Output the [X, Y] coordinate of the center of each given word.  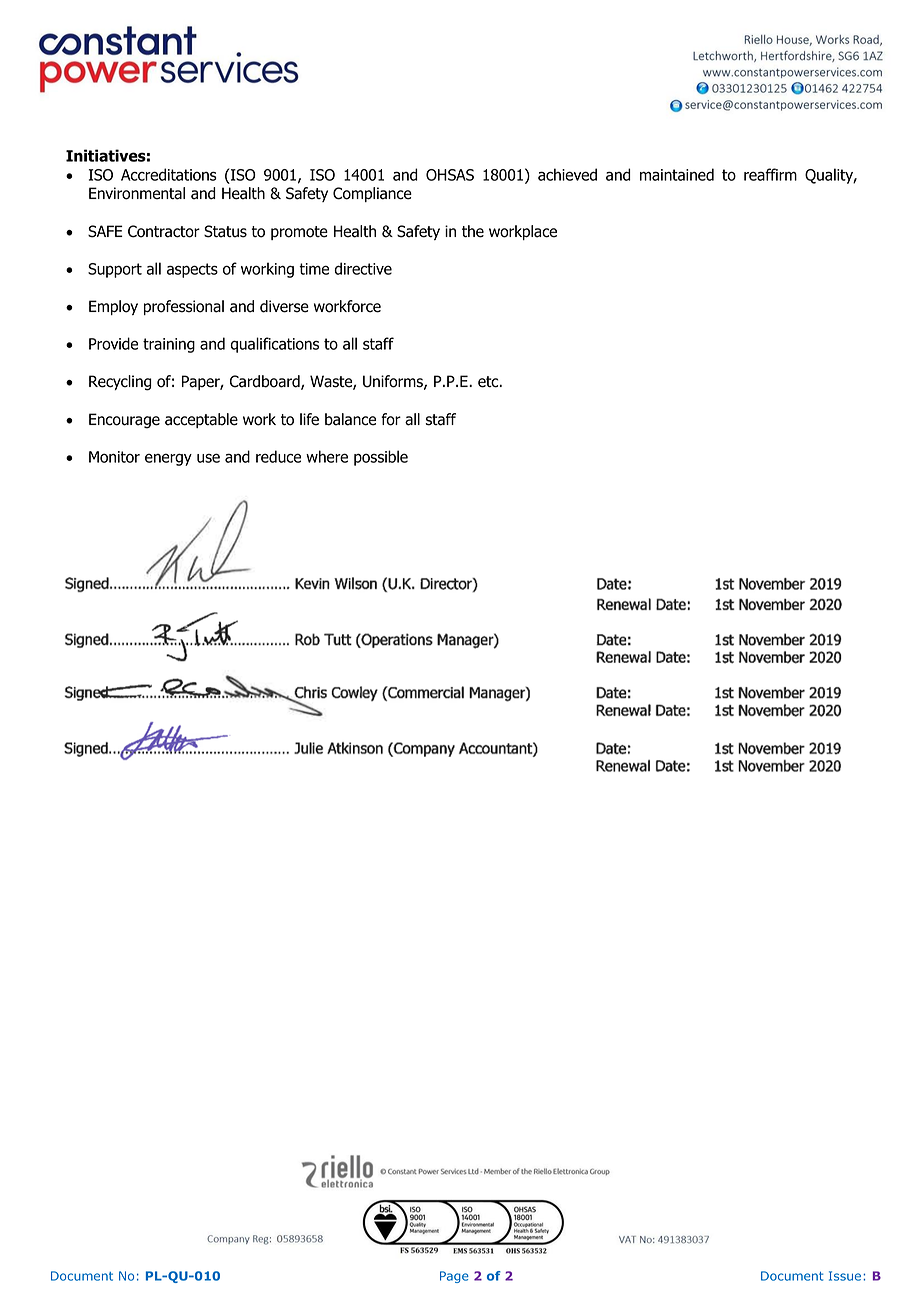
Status [225, 231]
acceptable [201, 420]
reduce [278, 456]
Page [454, 1277]
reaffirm [770, 174]
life [309, 419]
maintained [677, 174]
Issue [846, 1276]
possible [381, 458]
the [473, 231]
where [327, 456]
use [208, 458]
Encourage [124, 421]
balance [350, 419]
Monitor [114, 457]
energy [168, 459]
